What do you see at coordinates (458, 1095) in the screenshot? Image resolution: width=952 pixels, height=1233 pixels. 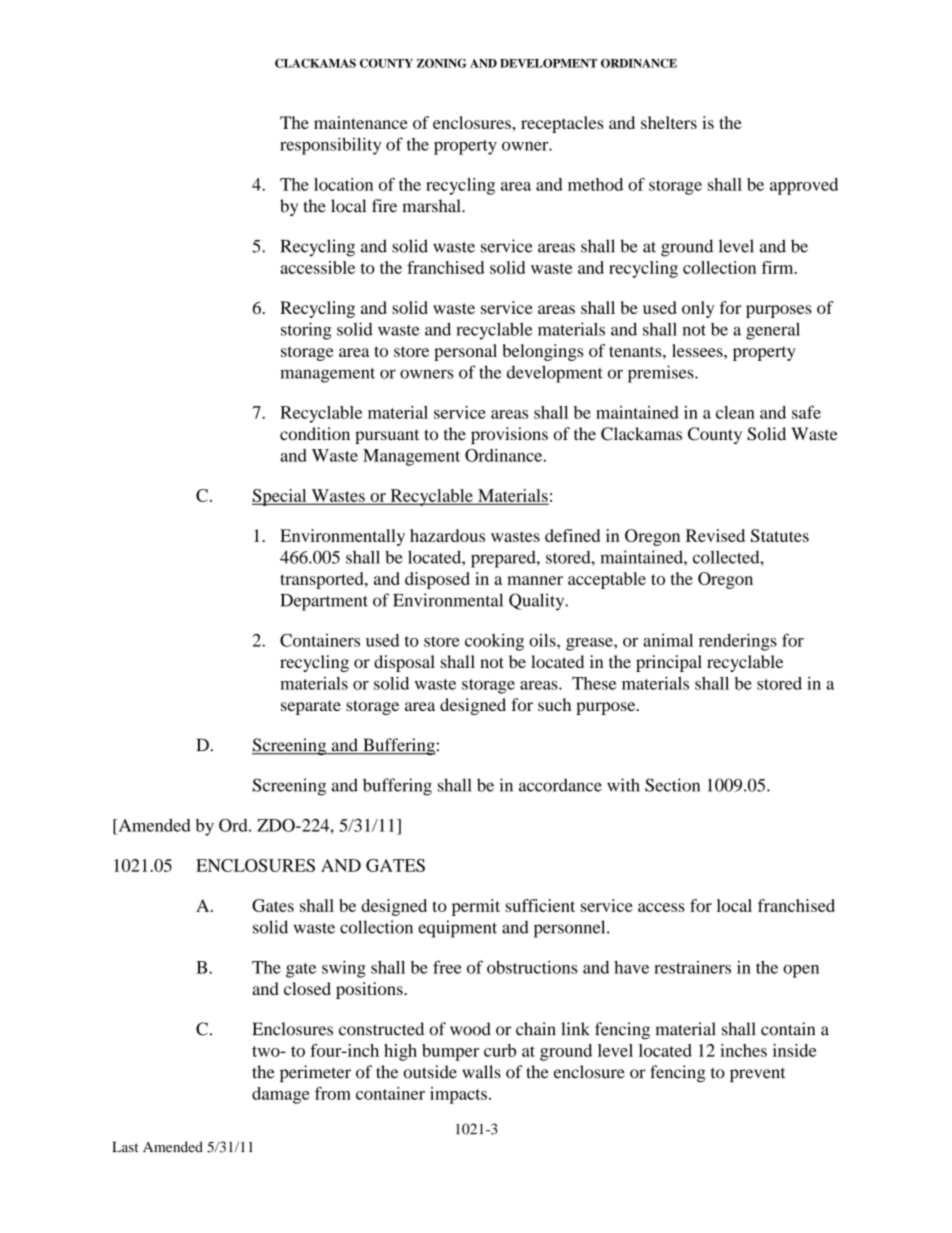 I see `impacts` at bounding box center [458, 1095].
